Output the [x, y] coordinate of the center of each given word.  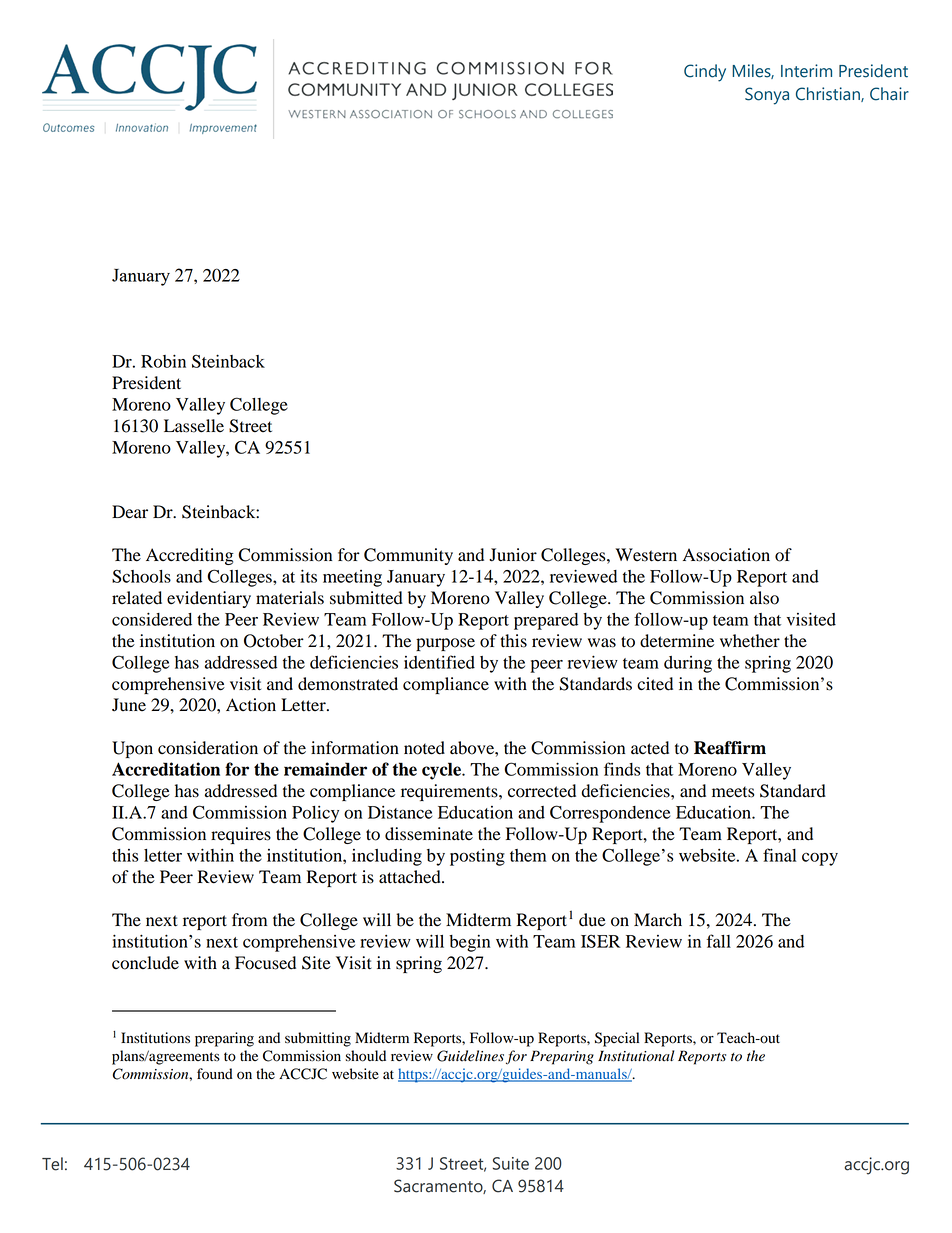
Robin [163, 361]
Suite [511, 1163]
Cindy [705, 73]
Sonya [767, 96]
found [215, 1074]
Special [617, 1039]
